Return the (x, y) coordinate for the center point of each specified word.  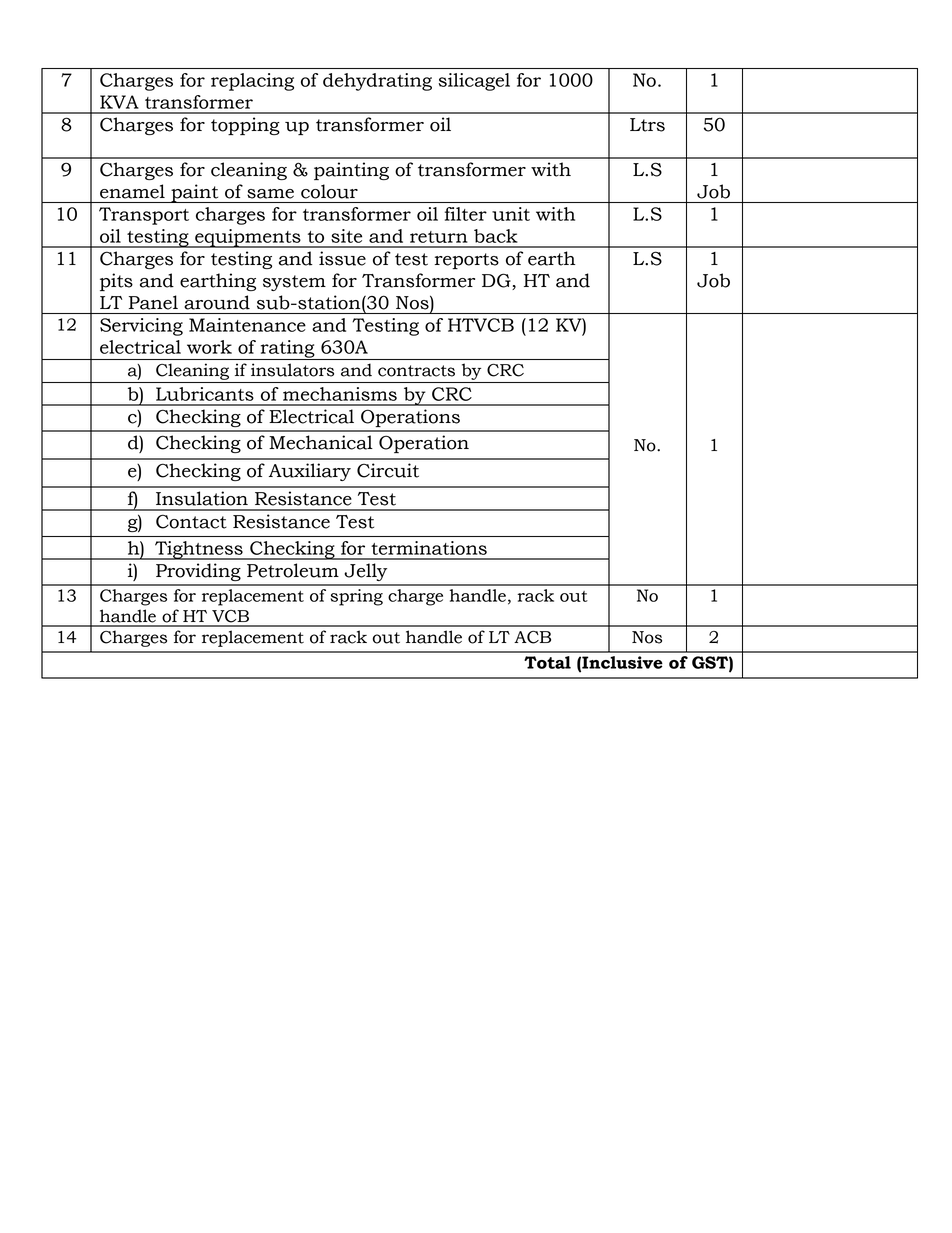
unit (511, 214)
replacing (252, 82)
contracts (416, 371)
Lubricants (205, 394)
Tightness (199, 550)
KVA (119, 102)
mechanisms (340, 394)
